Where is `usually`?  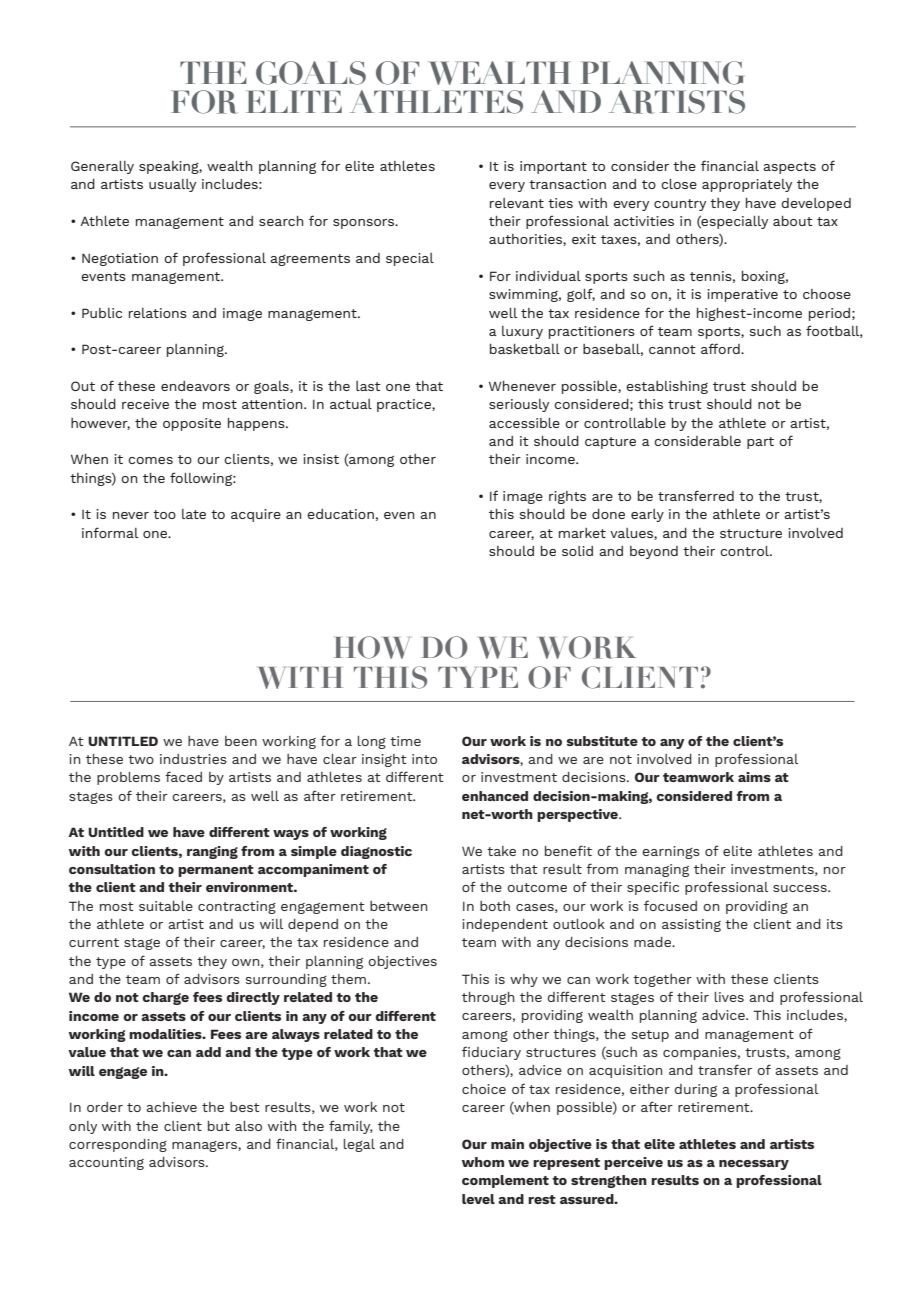 usually is located at coordinates (172, 185).
